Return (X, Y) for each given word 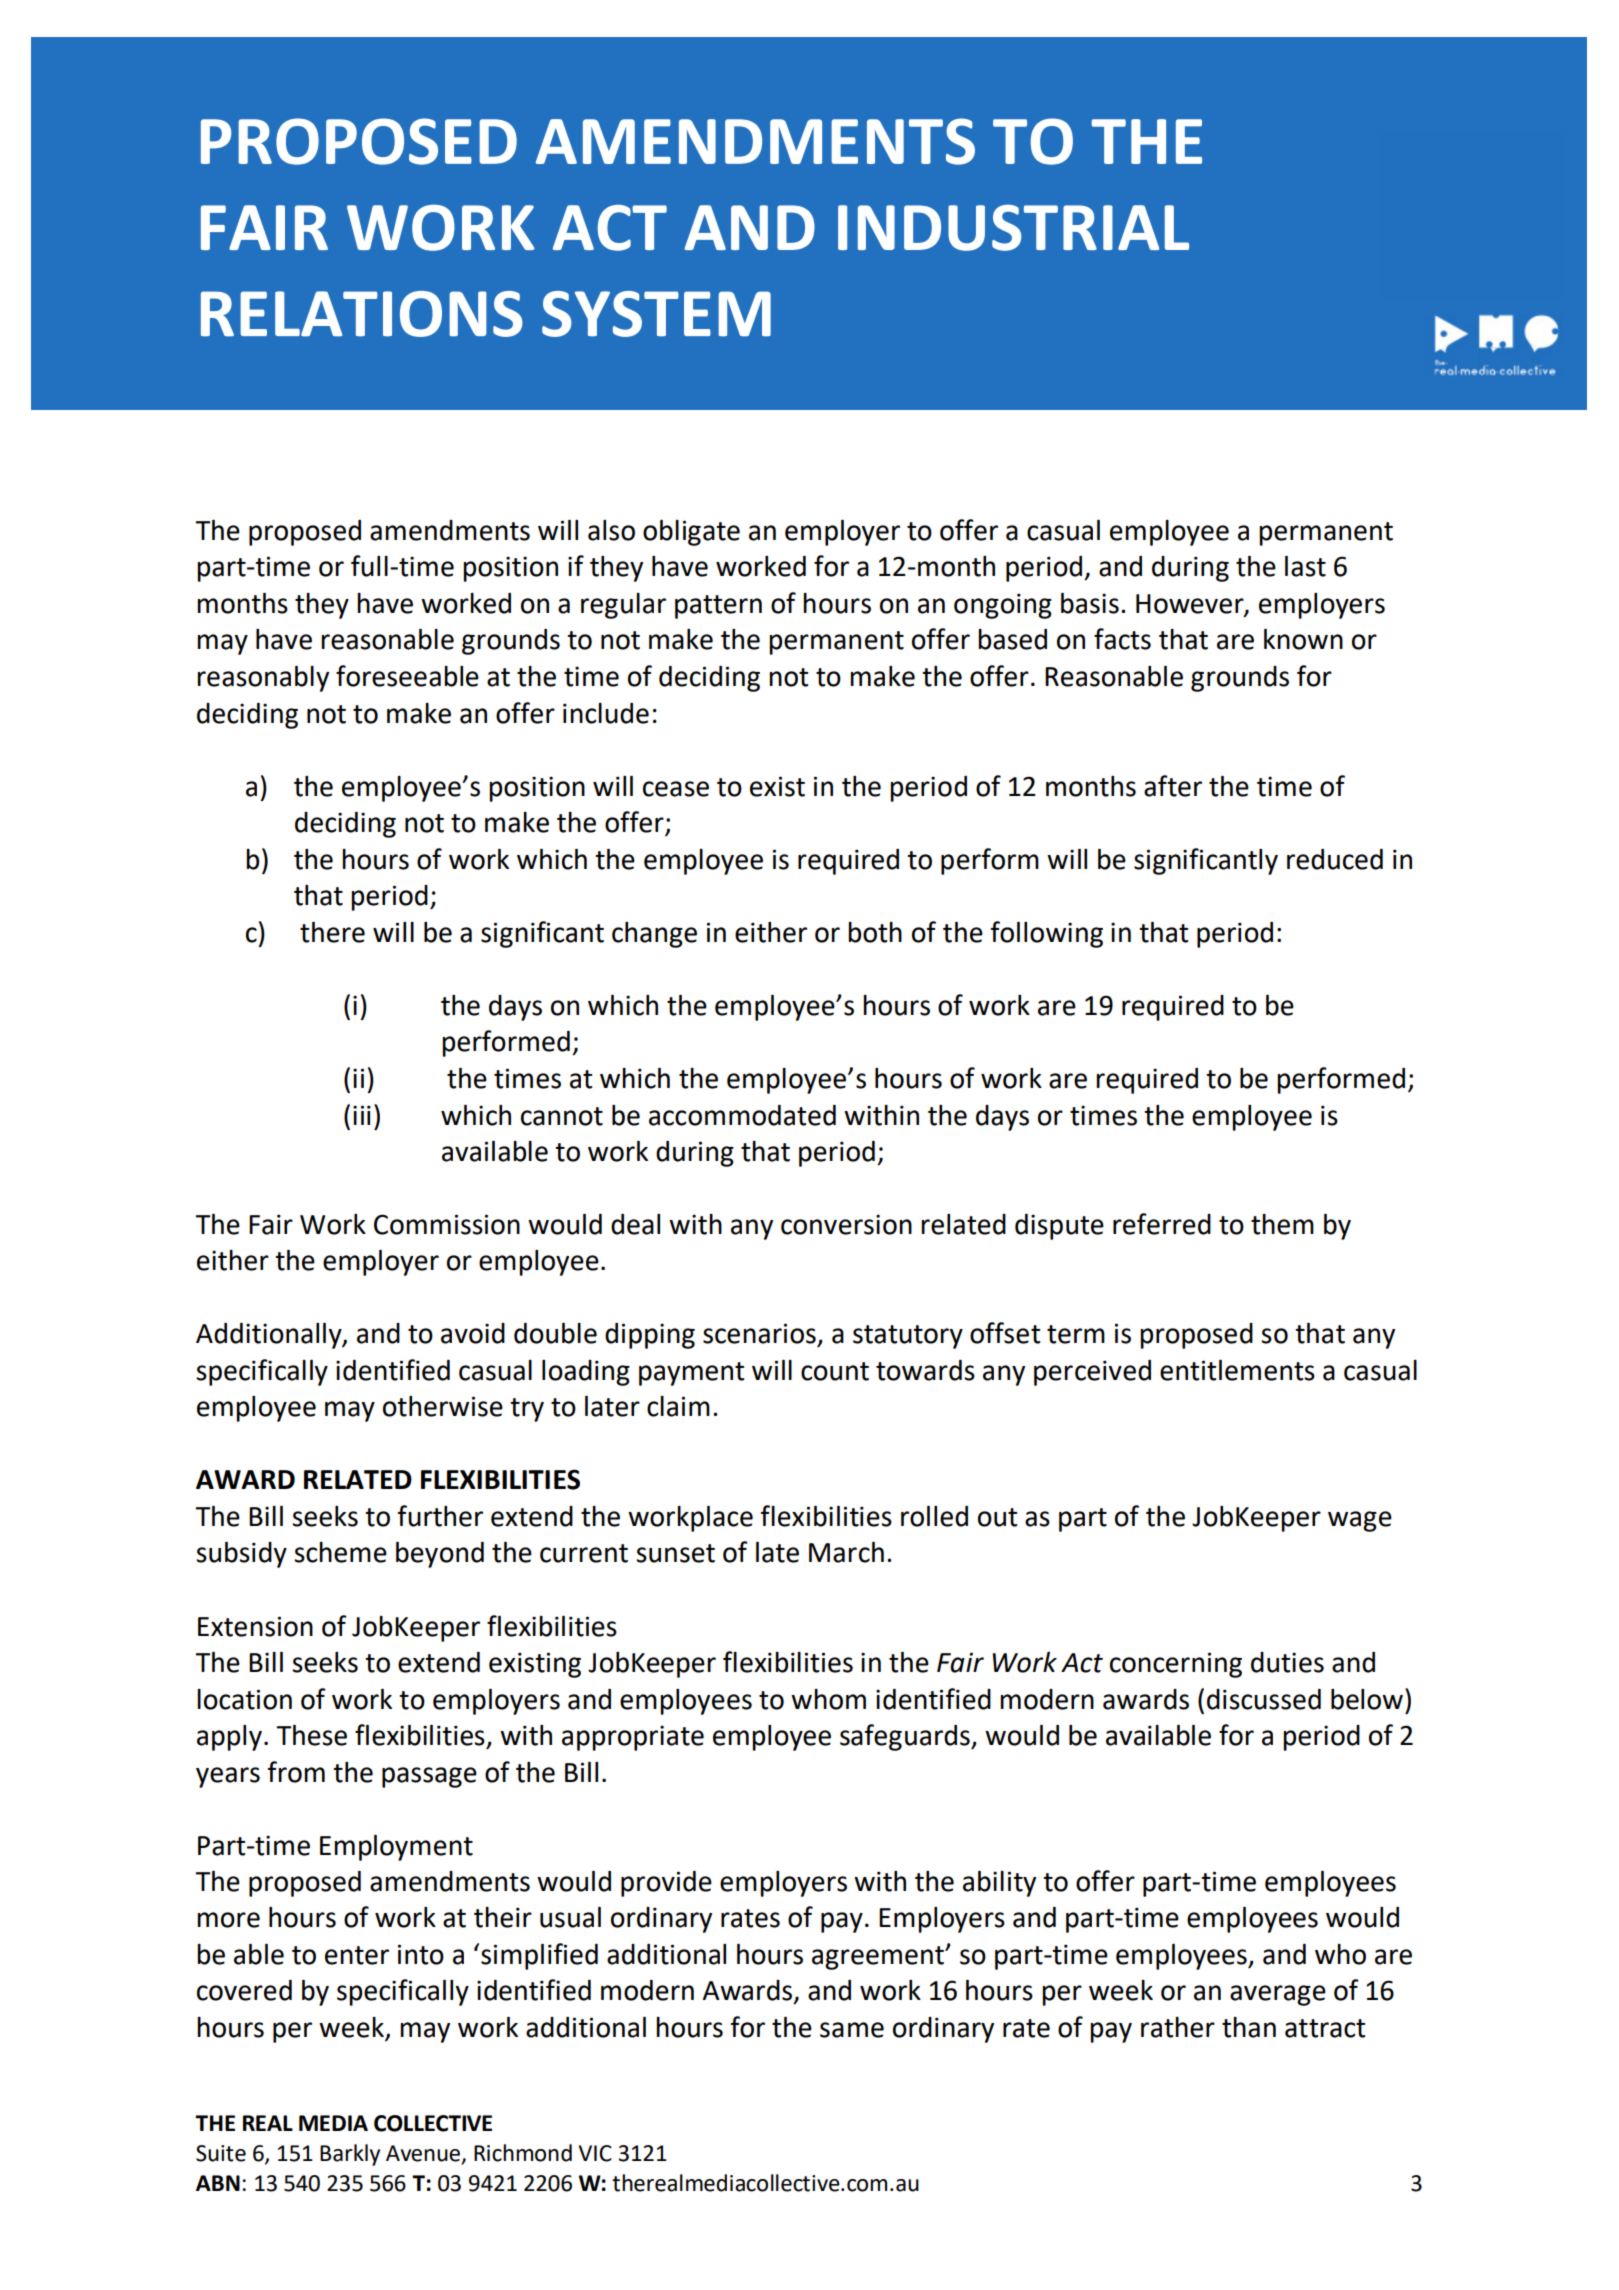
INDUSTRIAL (1013, 228)
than (1249, 2027)
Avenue (424, 2154)
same (852, 2030)
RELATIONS (362, 314)
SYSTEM (656, 314)
